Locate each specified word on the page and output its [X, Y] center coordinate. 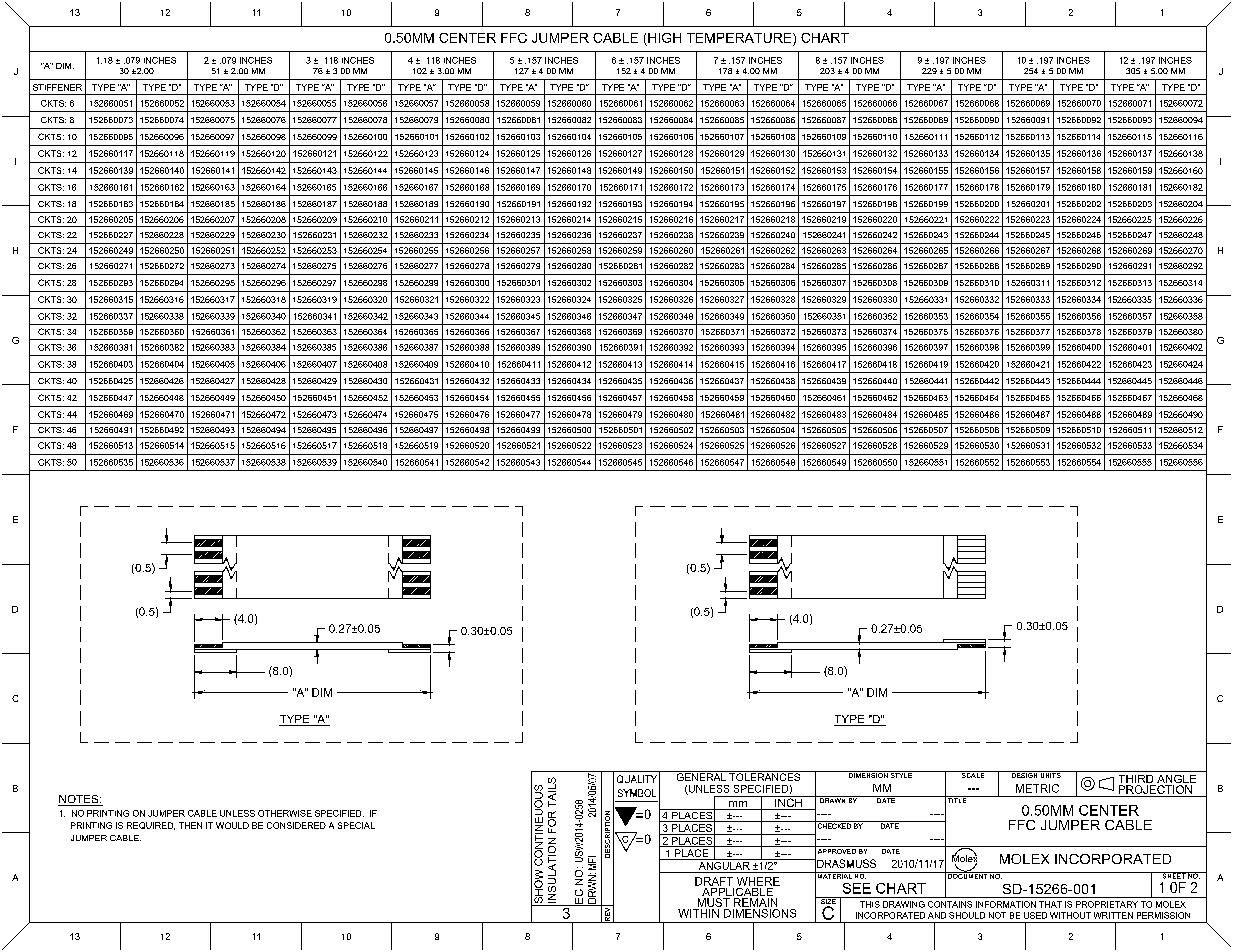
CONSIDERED [296, 825]
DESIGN [1024, 774]
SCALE [973, 774]
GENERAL [701, 776]
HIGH [664, 38]
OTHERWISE [285, 813]
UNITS [1050, 774]
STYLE [901, 774]
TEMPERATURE [740, 38]
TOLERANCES [765, 776]
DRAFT [714, 881]
